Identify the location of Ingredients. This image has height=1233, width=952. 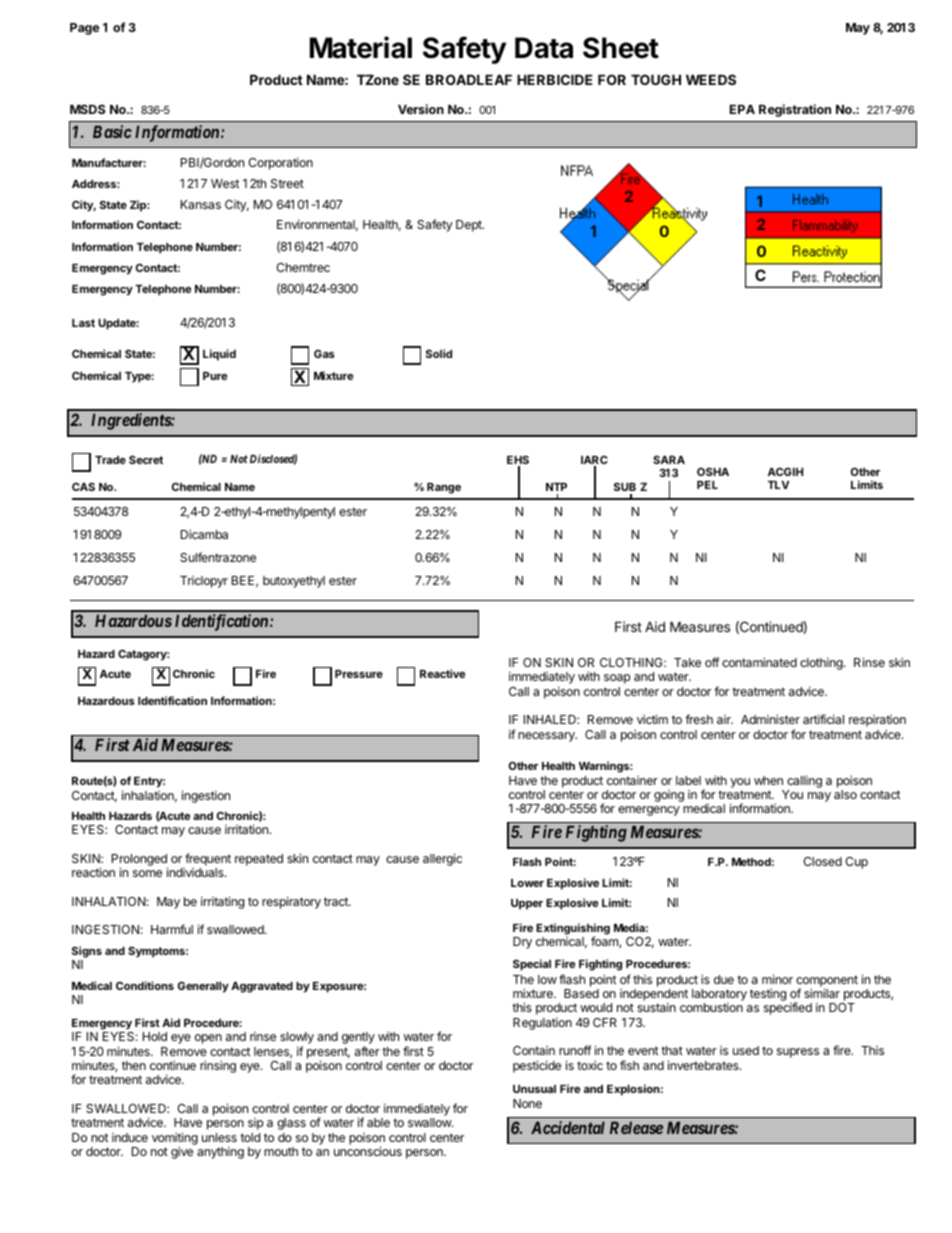
(131, 421).
